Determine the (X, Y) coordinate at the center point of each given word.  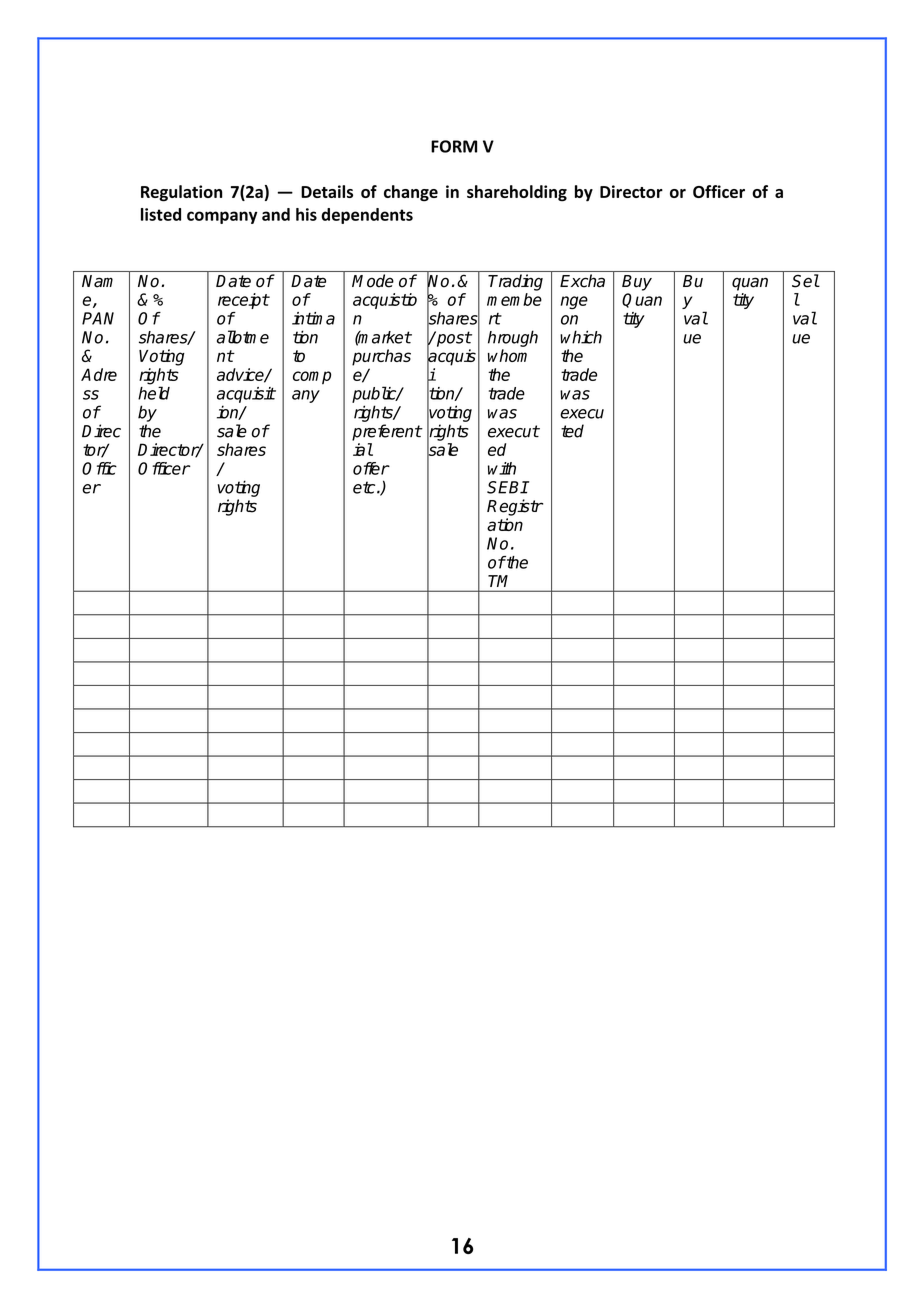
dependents (367, 216)
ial (363, 449)
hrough (513, 338)
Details (327, 191)
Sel (805, 281)
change (411, 193)
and (276, 214)
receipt (243, 301)
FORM (454, 146)
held (154, 393)
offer (371, 468)
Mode (373, 281)
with (502, 468)
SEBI (507, 487)
